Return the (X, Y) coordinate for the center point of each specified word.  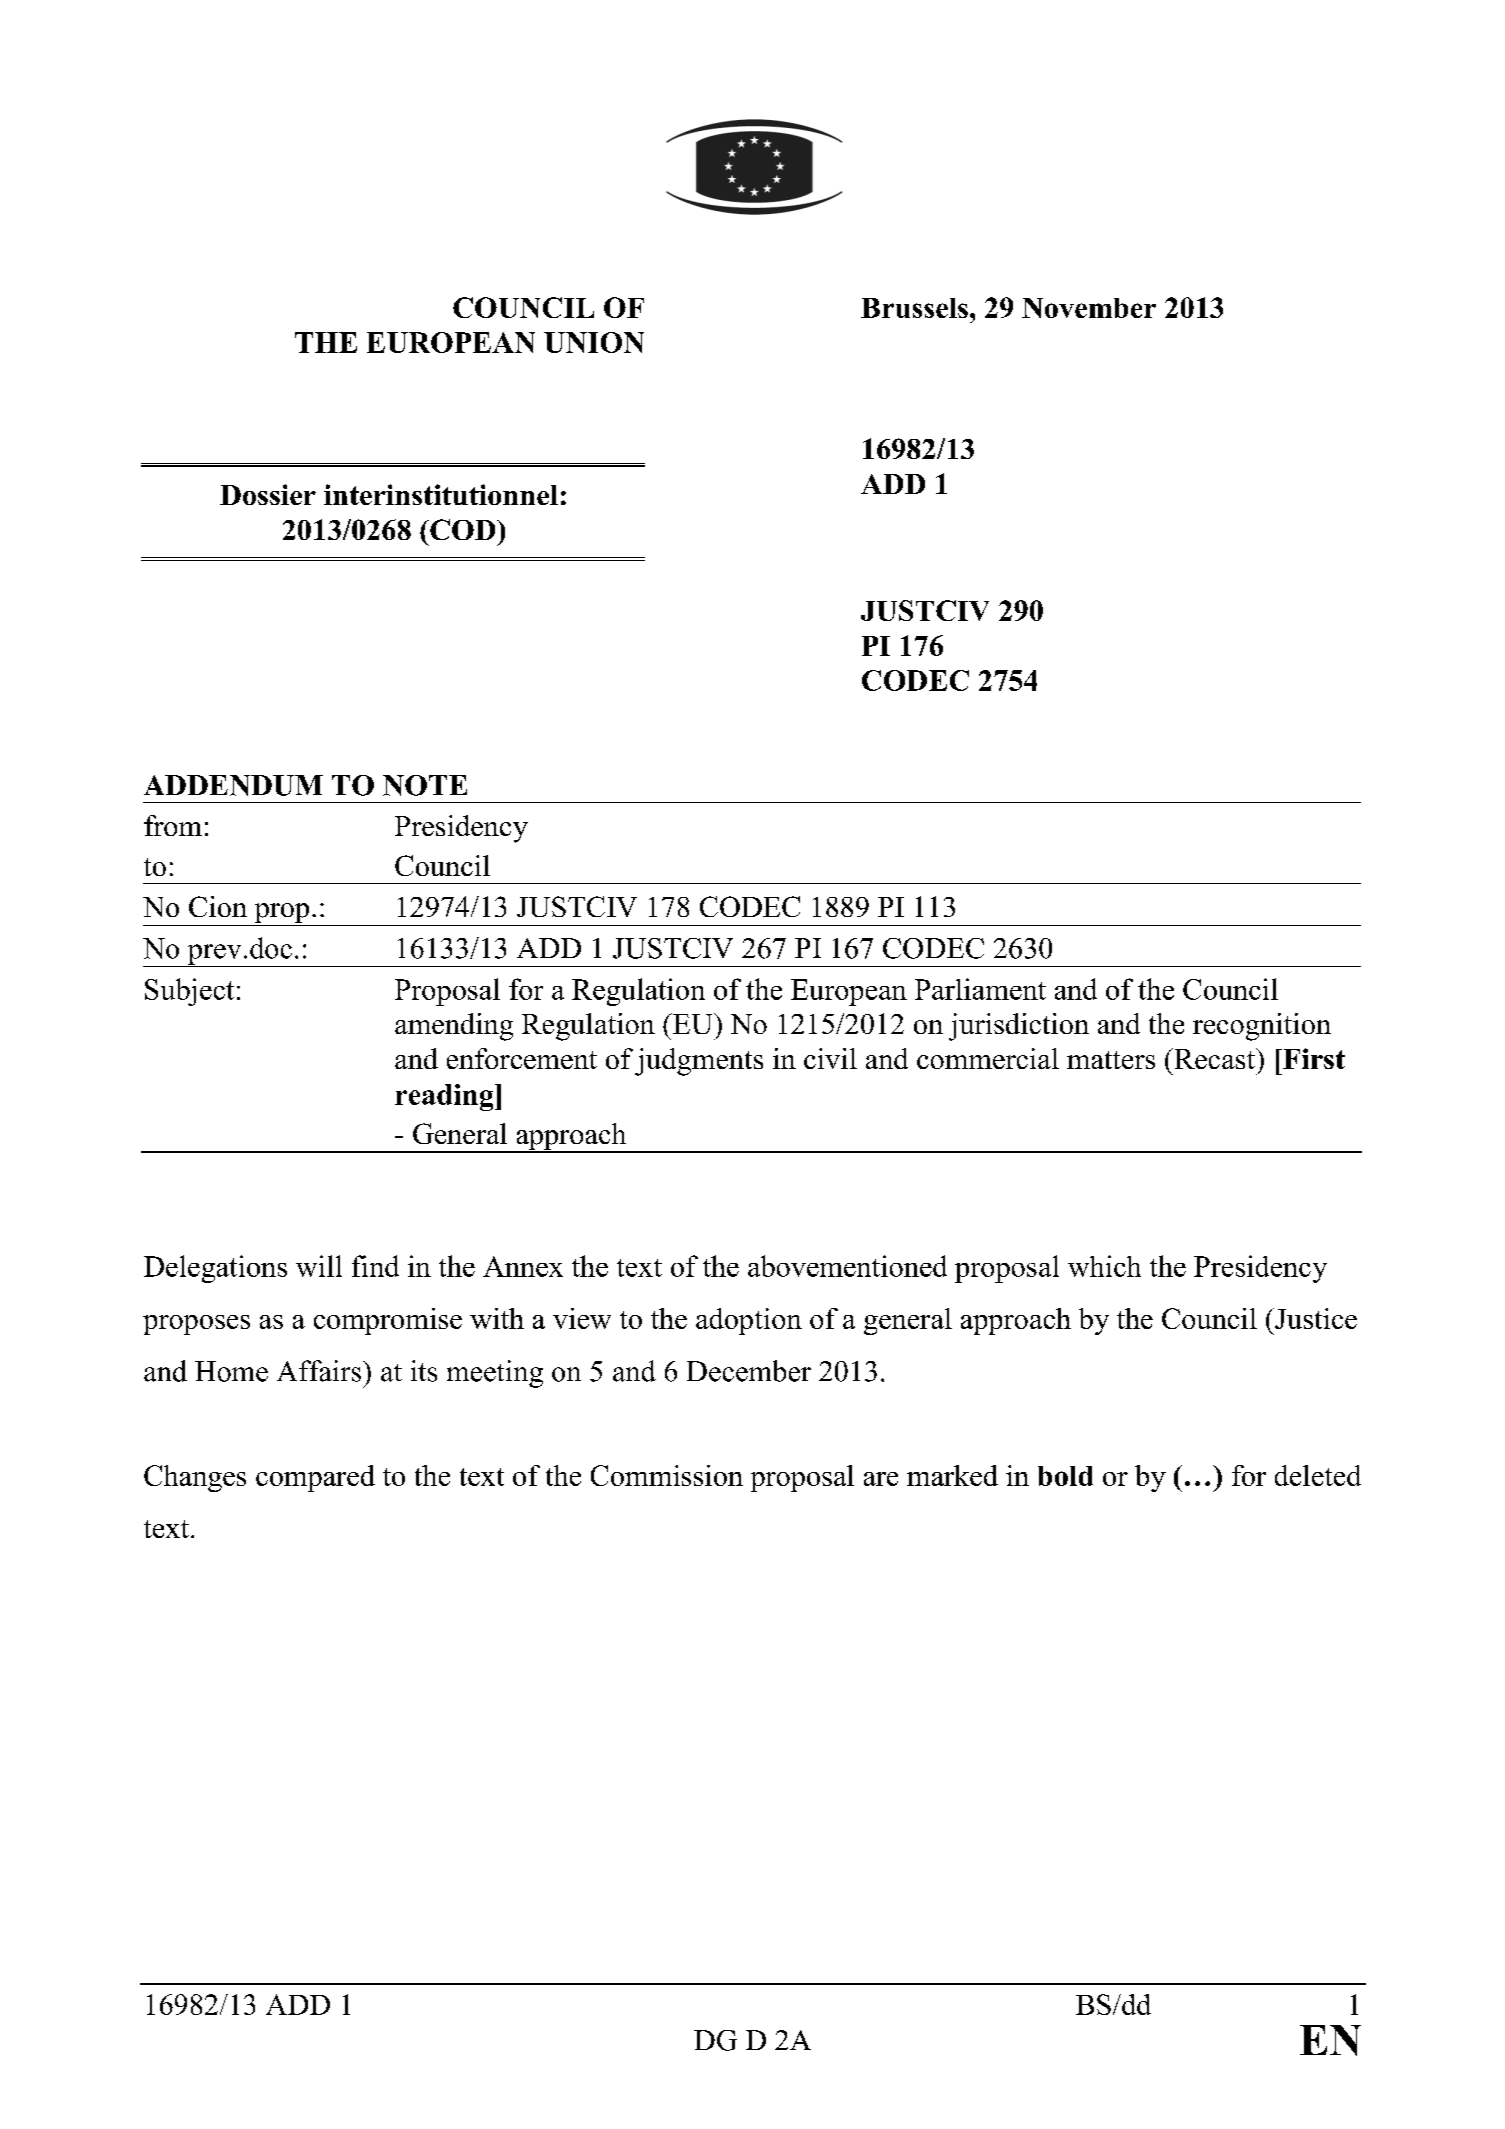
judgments (699, 1062)
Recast (1214, 1058)
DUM (286, 785)
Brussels (914, 308)
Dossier (268, 494)
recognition (1262, 1027)
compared (315, 1478)
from (173, 825)
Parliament (980, 989)
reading (445, 1097)
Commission (667, 1475)
